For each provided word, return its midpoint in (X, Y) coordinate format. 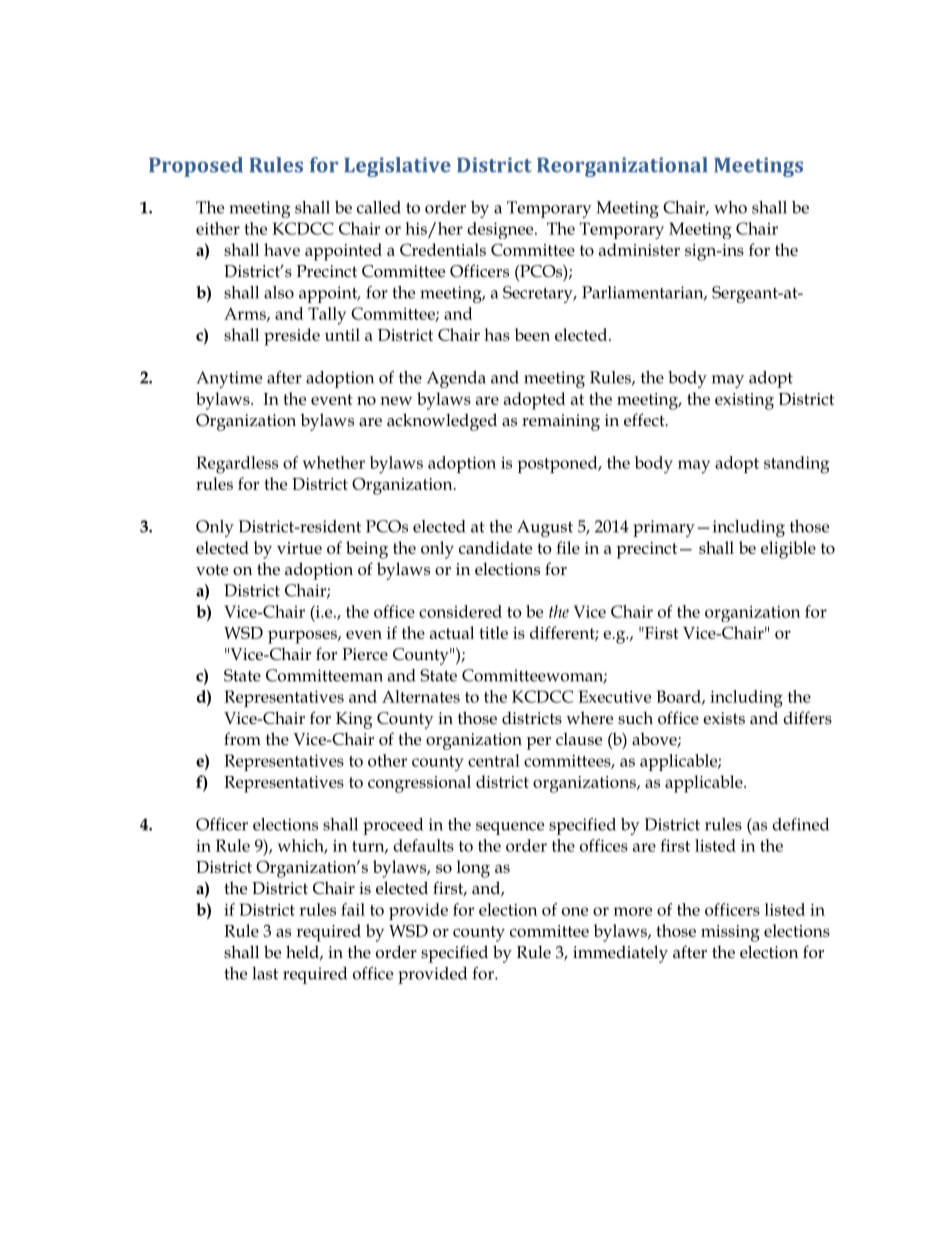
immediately (620, 954)
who (730, 207)
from (242, 738)
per (539, 743)
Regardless (237, 465)
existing (744, 401)
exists (724, 718)
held (303, 952)
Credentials (443, 249)
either (218, 228)
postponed (558, 464)
